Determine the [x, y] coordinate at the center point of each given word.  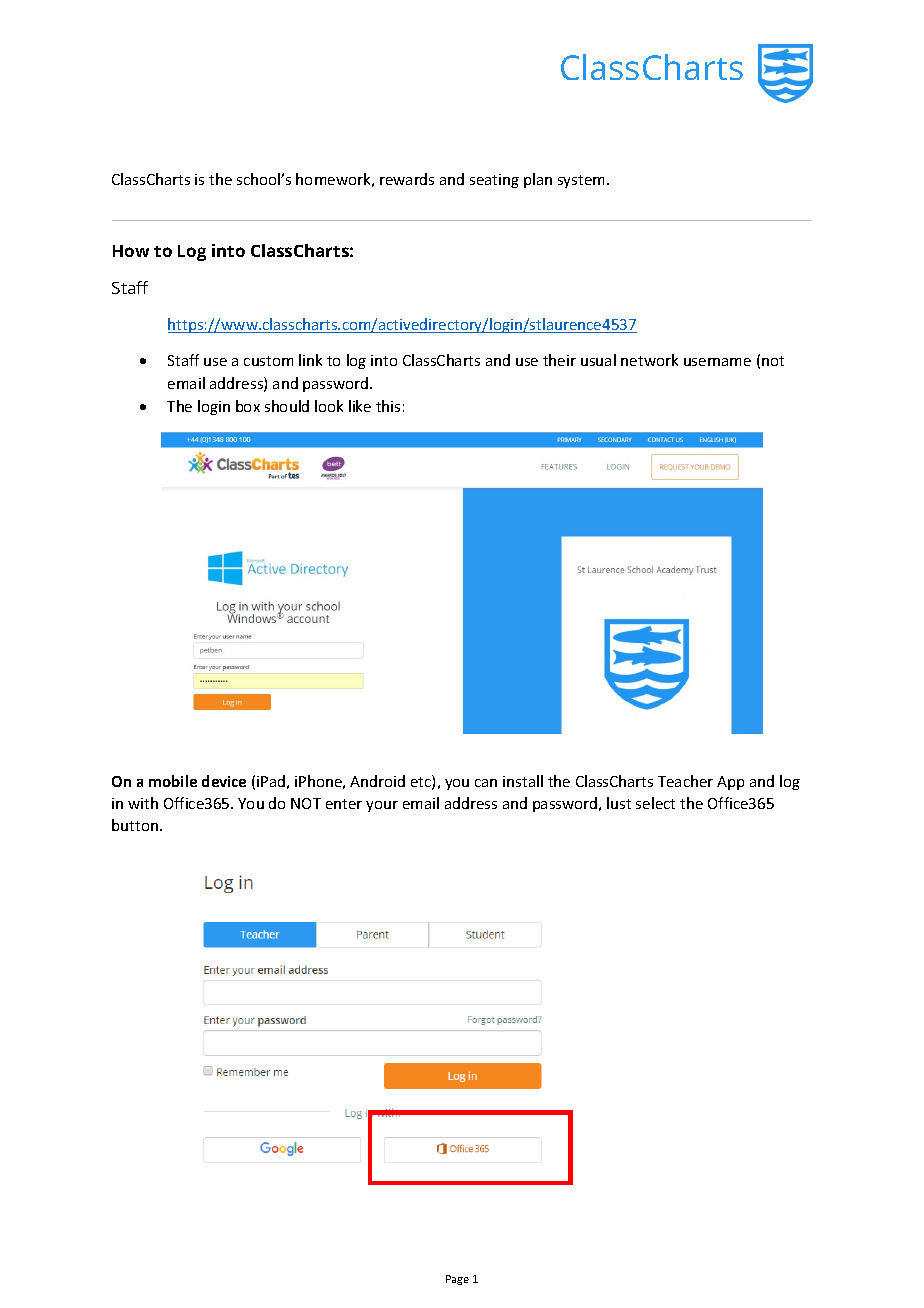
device [224, 781]
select [655, 803]
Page [457, 1280]
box [248, 406]
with [143, 803]
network [649, 360]
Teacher [685, 781]
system [581, 181]
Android [377, 781]
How [131, 251]
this [388, 406]
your [382, 806]
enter [344, 804]
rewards [407, 179]
